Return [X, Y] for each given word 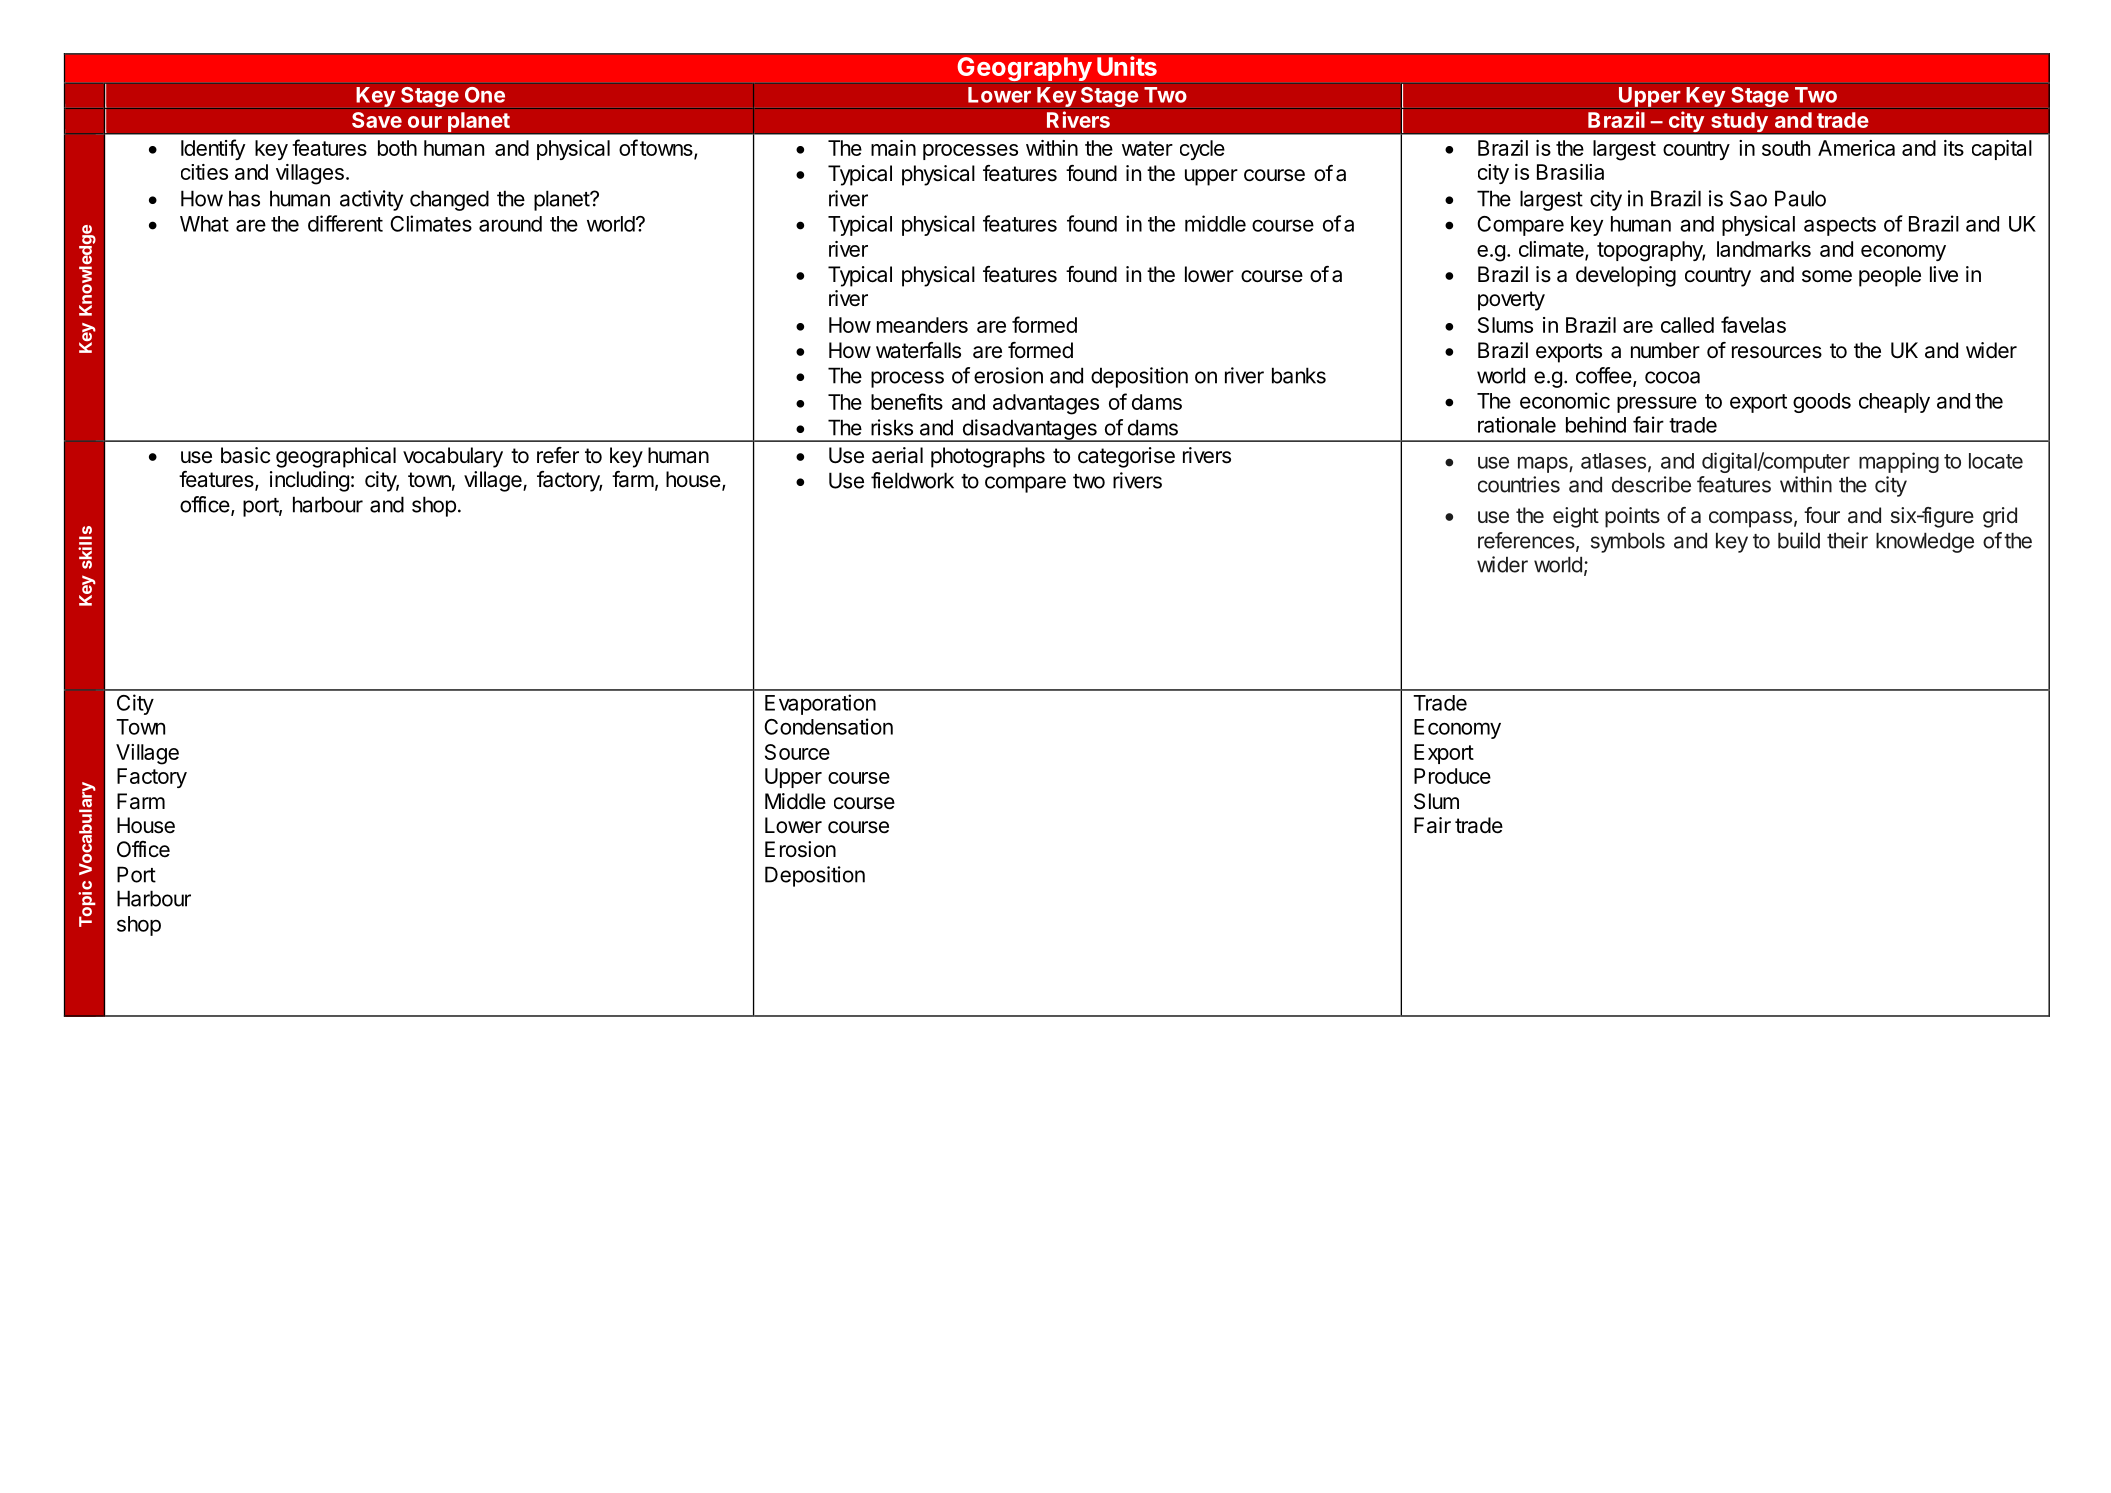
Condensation [828, 726]
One [485, 95]
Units [1127, 66]
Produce [1452, 776]
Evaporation [820, 704]
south [1786, 148]
